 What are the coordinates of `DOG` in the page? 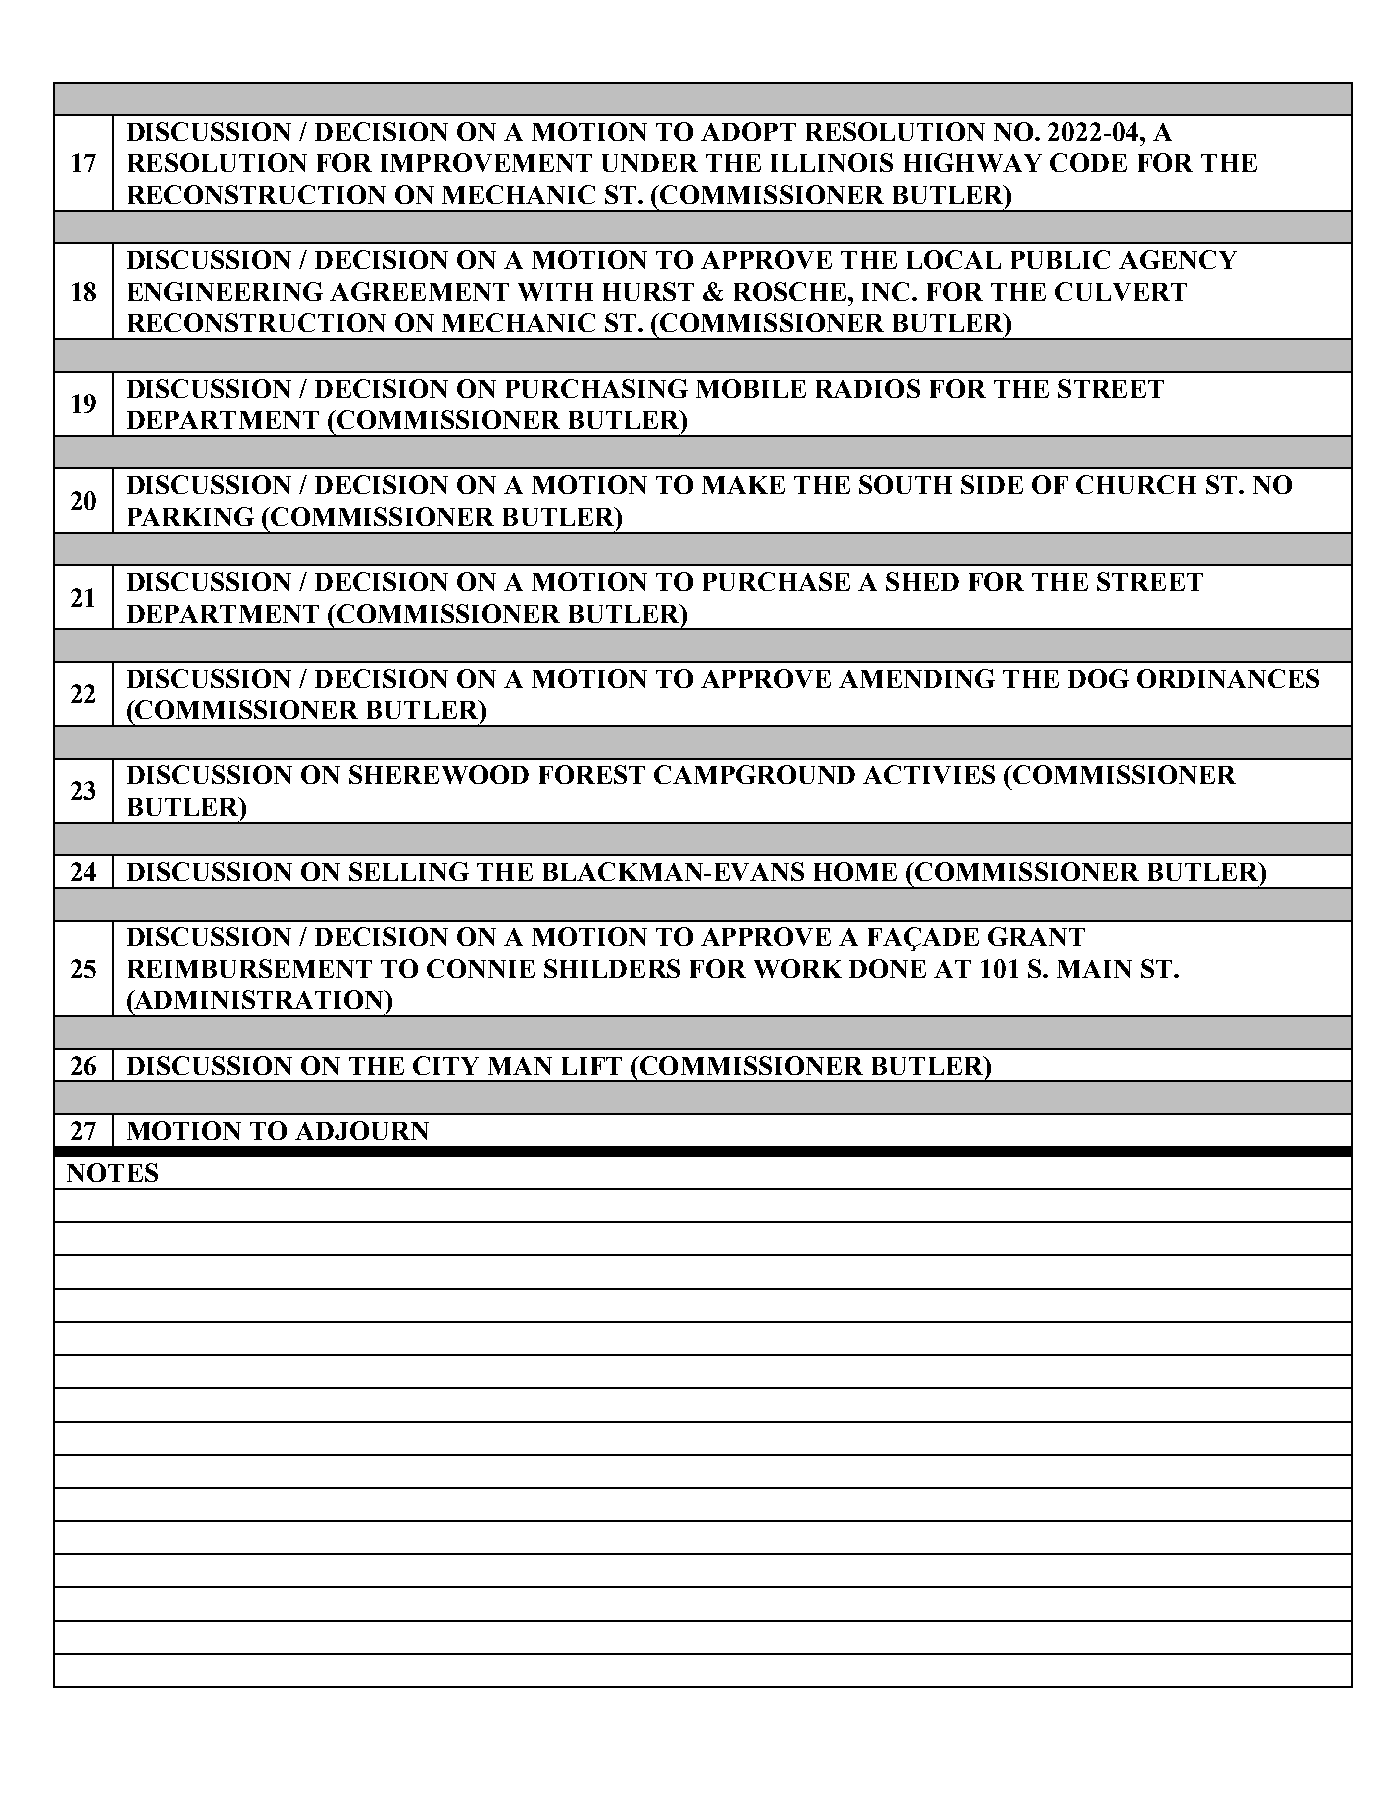 It's located at (1098, 678).
